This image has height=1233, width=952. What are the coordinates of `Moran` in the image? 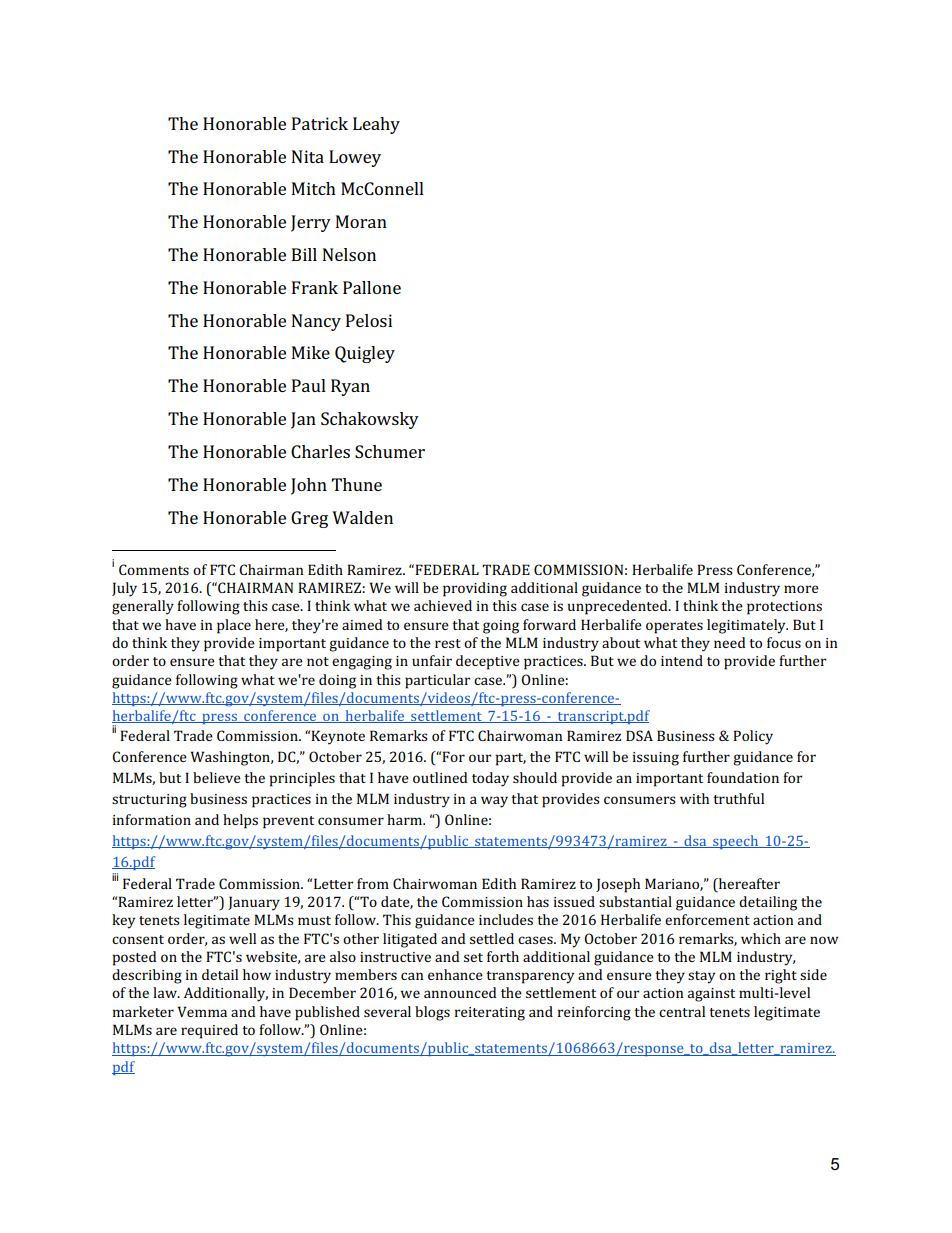 It's located at (361, 221).
